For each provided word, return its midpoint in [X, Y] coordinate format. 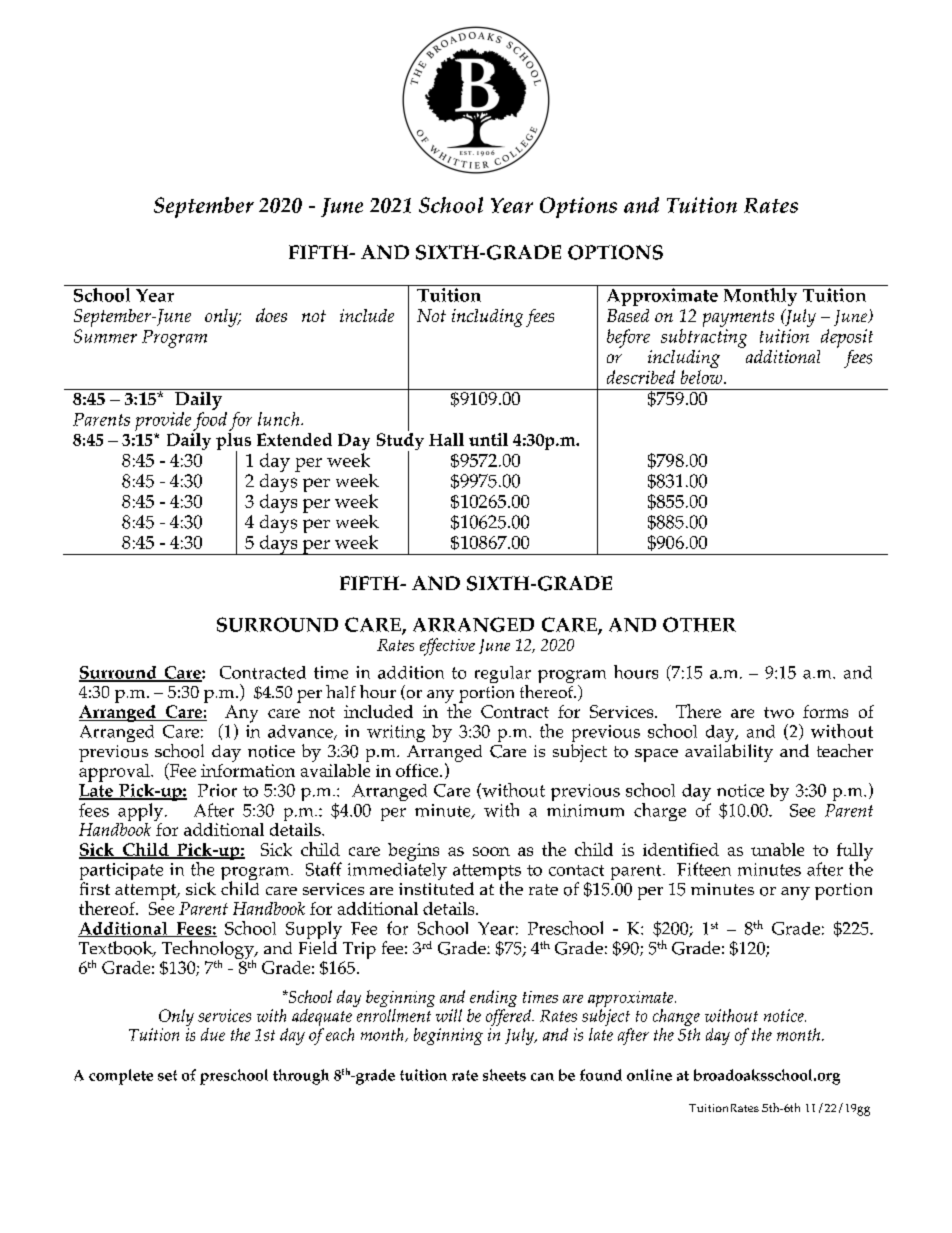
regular [503, 676]
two [779, 712]
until [488, 439]
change [676, 1019]
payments [738, 320]
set [167, 1075]
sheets [504, 1075]
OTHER [699, 624]
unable [777, 849]
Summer [105, 336]
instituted [436, 888]
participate [121, 873]
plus [233, 441]
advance [301, 732]
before [628, 338]
